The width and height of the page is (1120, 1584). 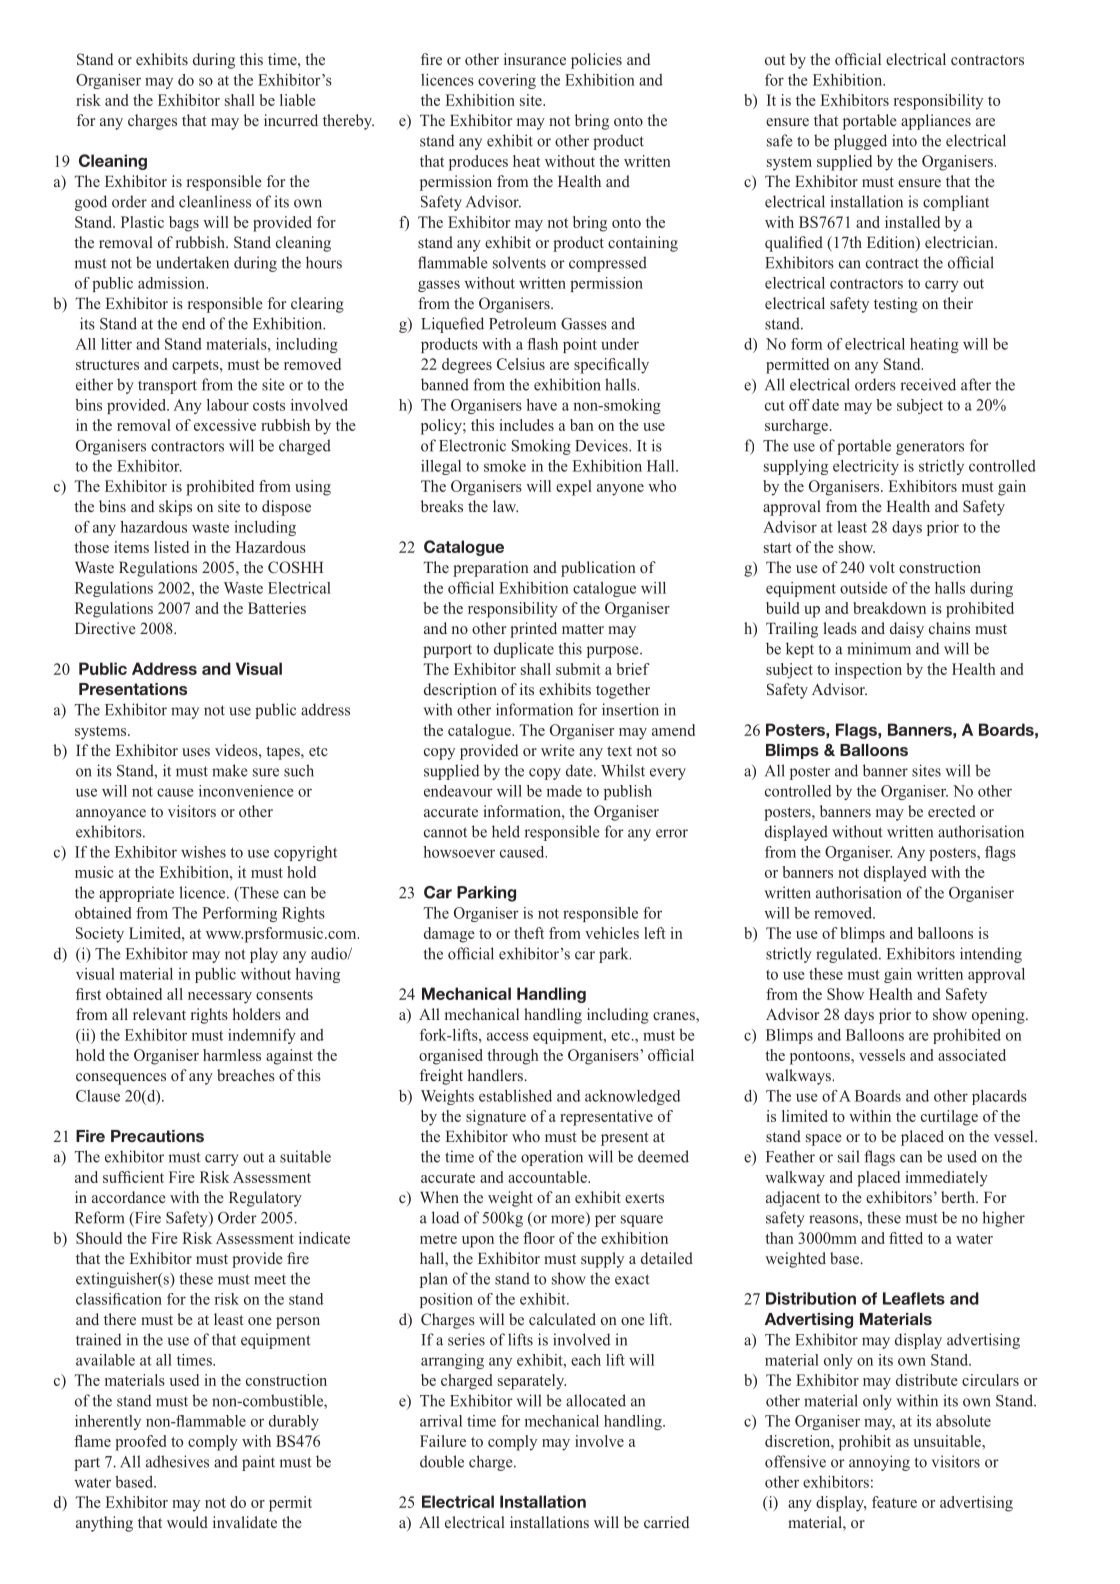 What do you see at coordinates (291, 120) in the page?
I see `incurred` at bounding box center [291, 120].
